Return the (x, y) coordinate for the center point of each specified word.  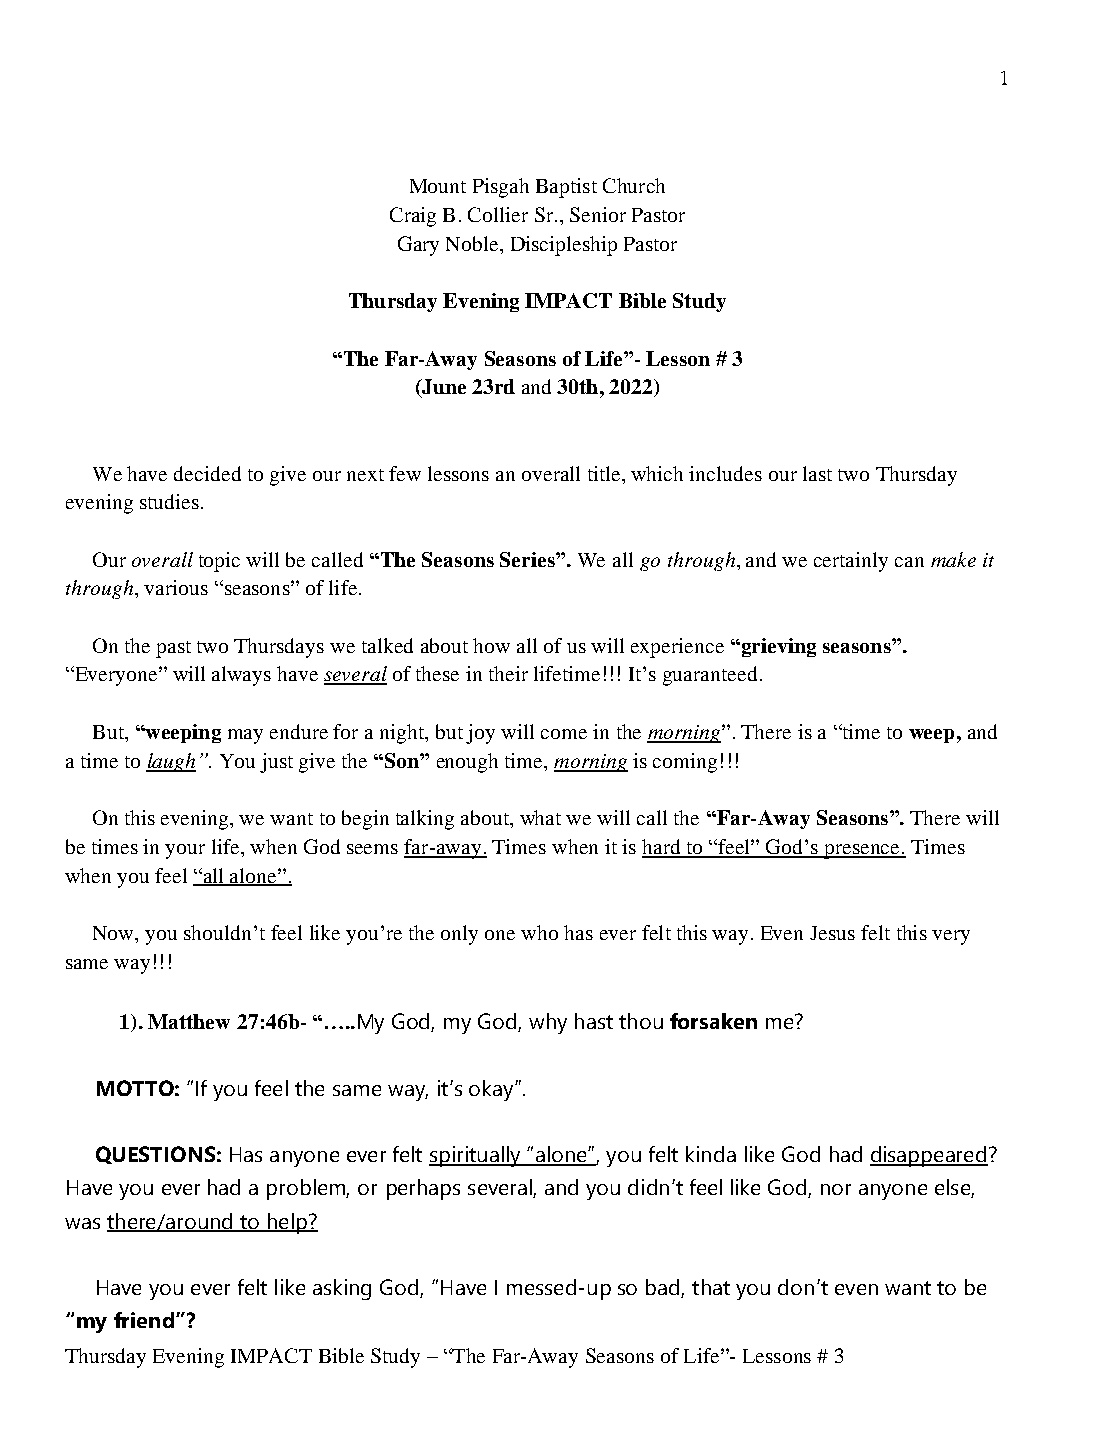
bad (664, 1288)
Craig (413, 217)
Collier (498, 214)
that (711, 1287)
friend (144, 1320)
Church (634, 185)
